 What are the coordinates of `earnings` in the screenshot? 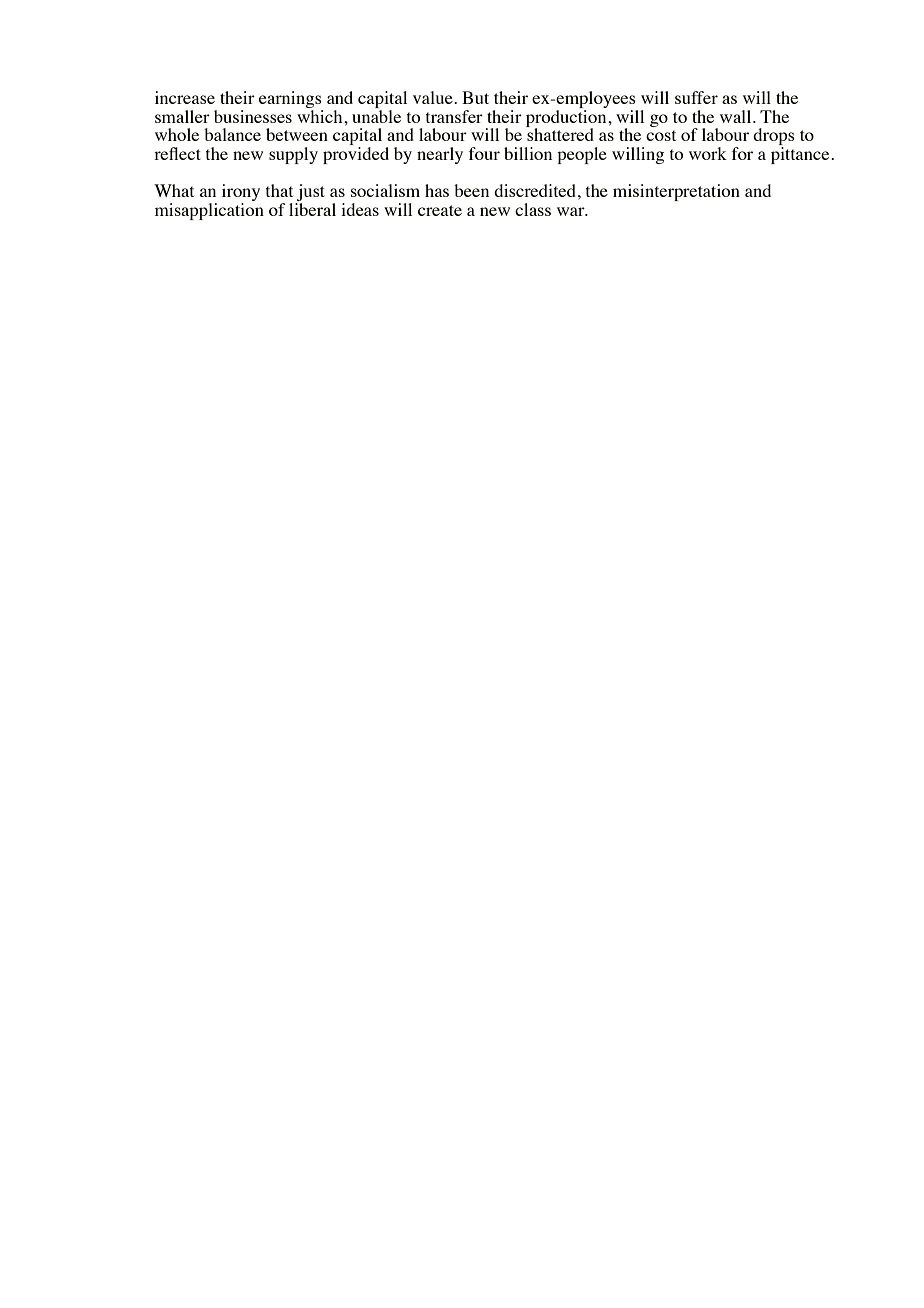 It's located at (291, 101).
